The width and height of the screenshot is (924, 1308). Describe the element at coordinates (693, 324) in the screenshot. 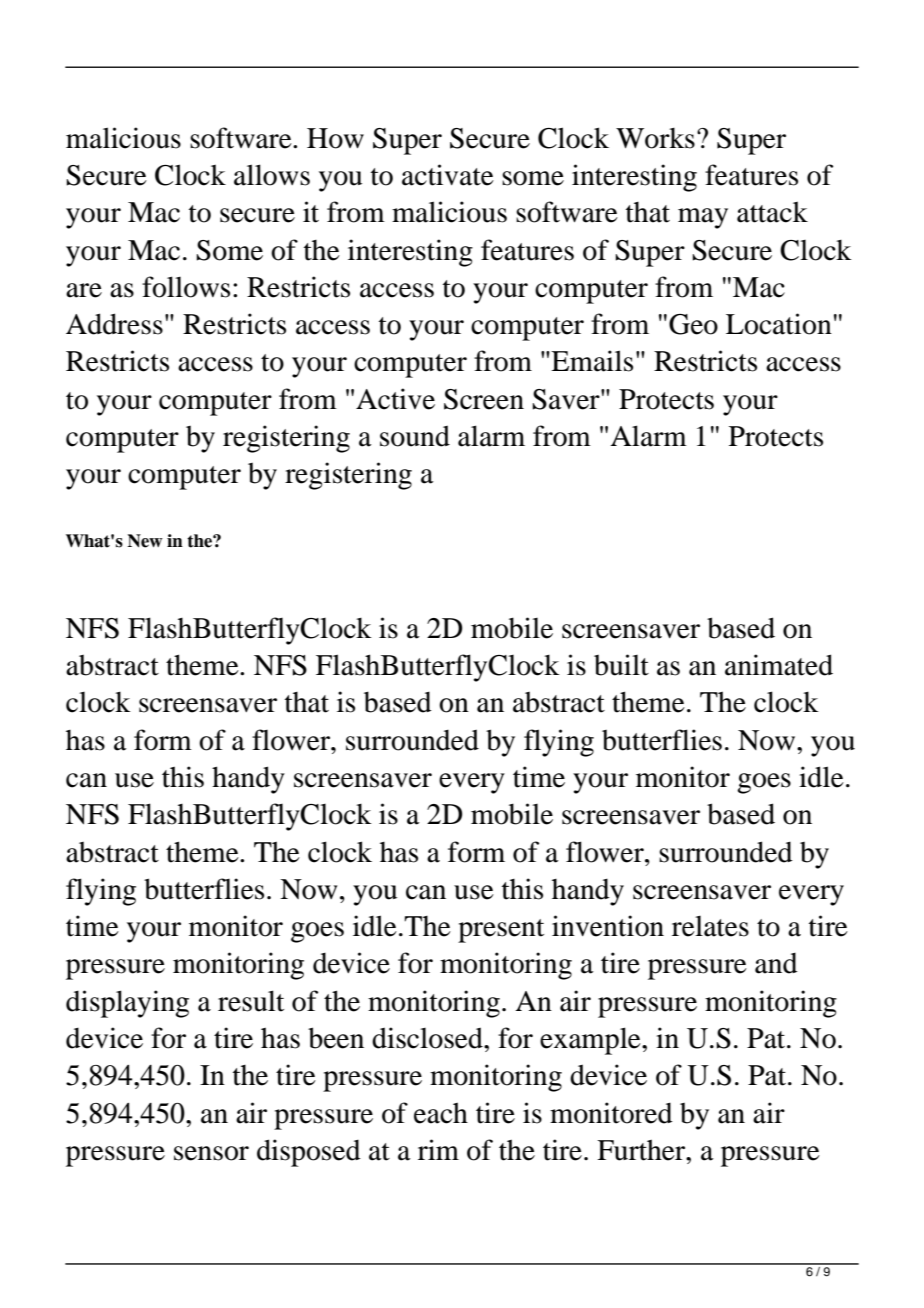

I see `Geo` at that location.
